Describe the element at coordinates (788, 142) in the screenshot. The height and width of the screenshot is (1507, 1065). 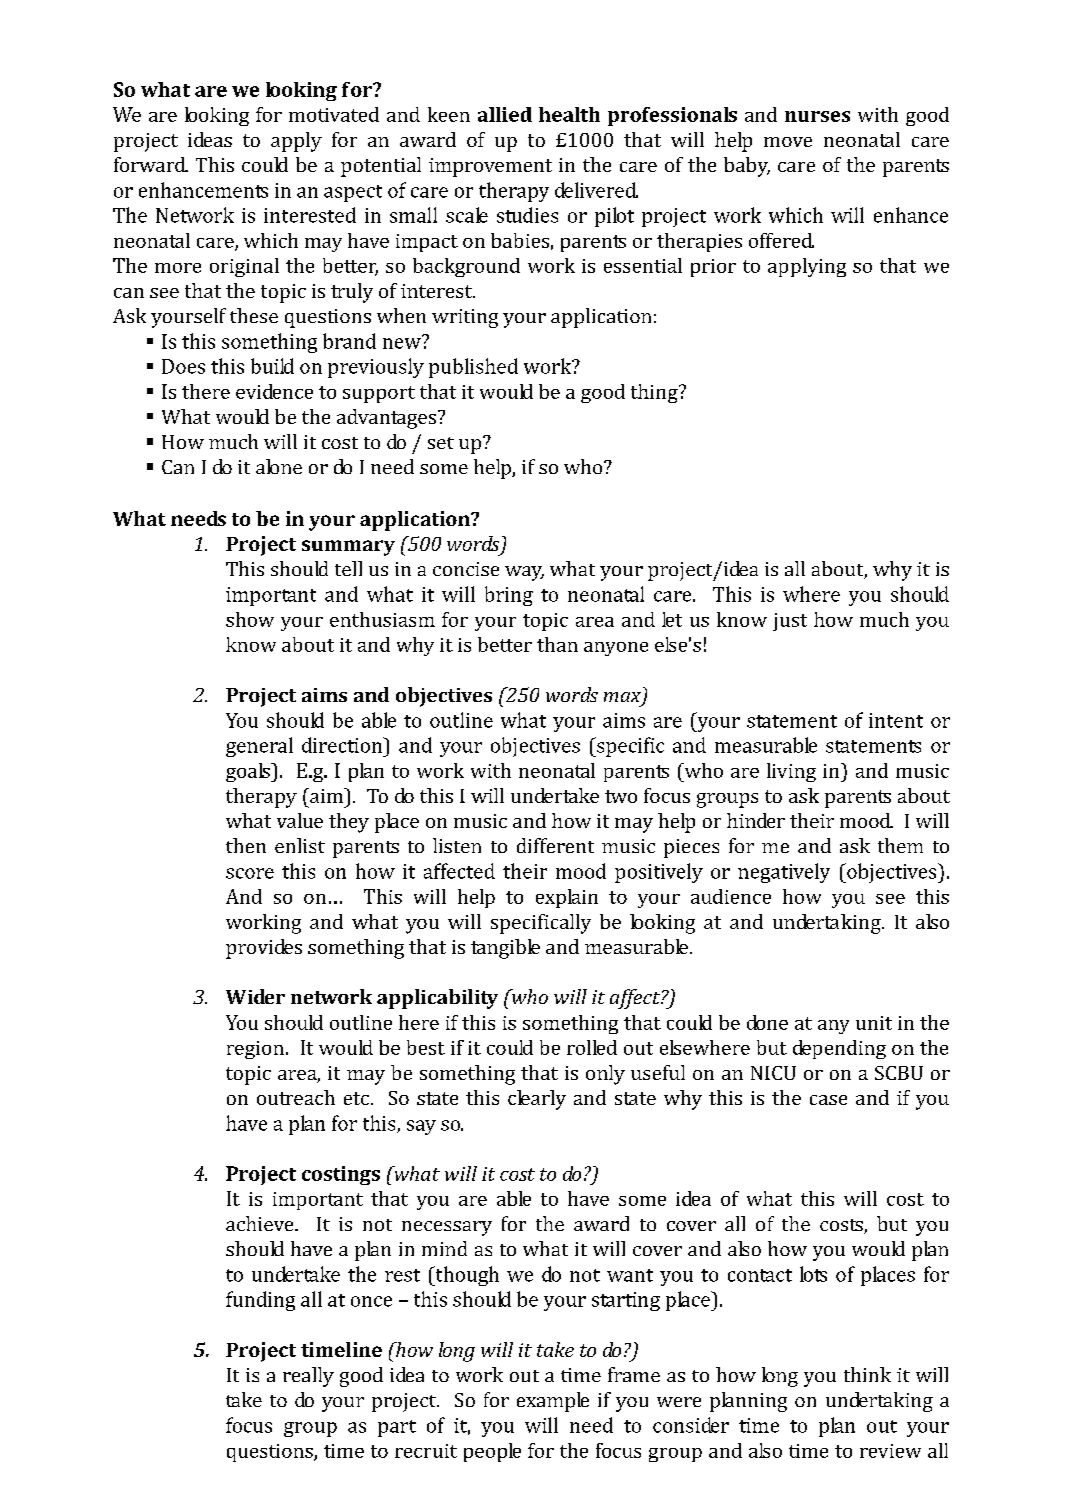
I see `move` at that location.
